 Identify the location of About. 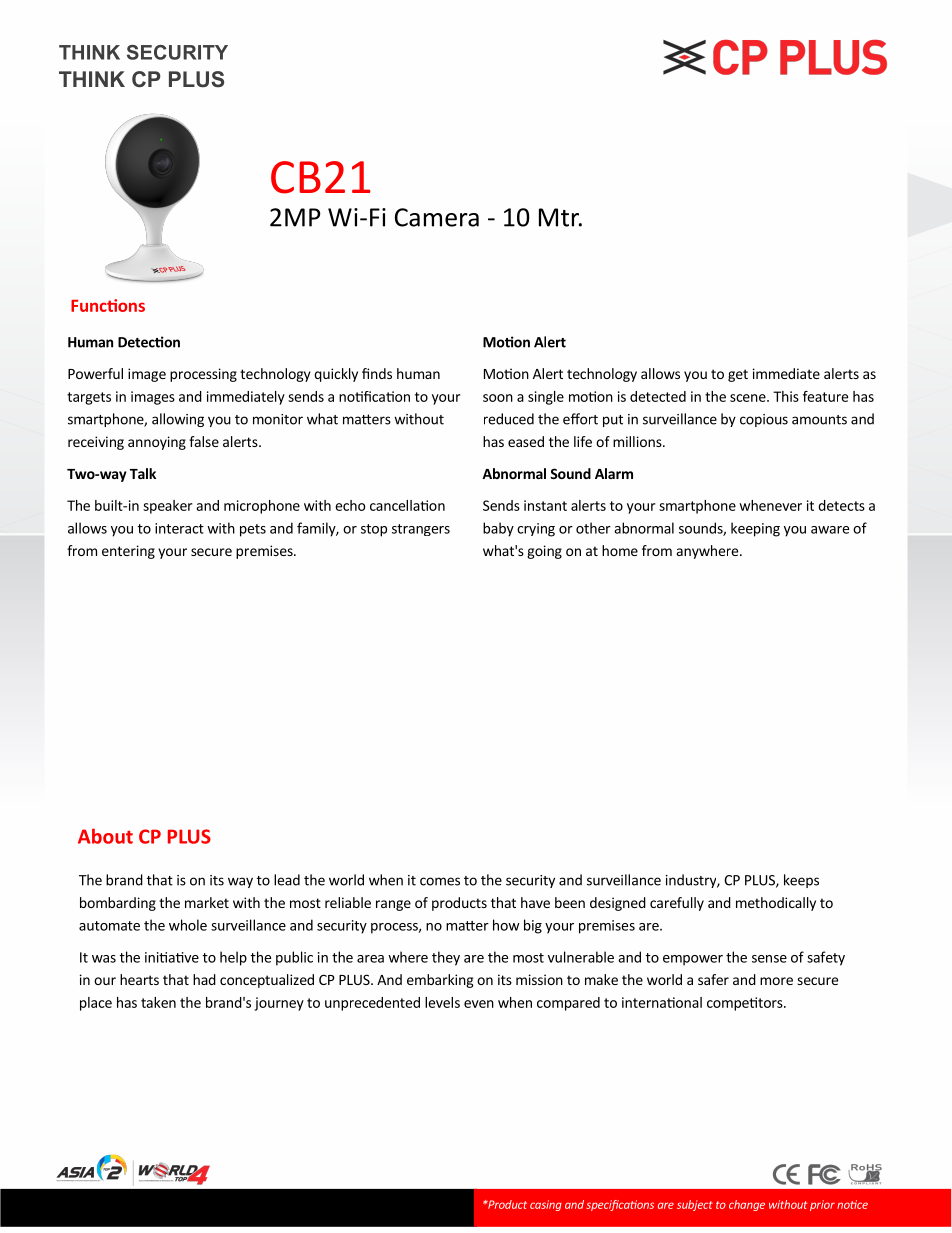
(105, 836).
